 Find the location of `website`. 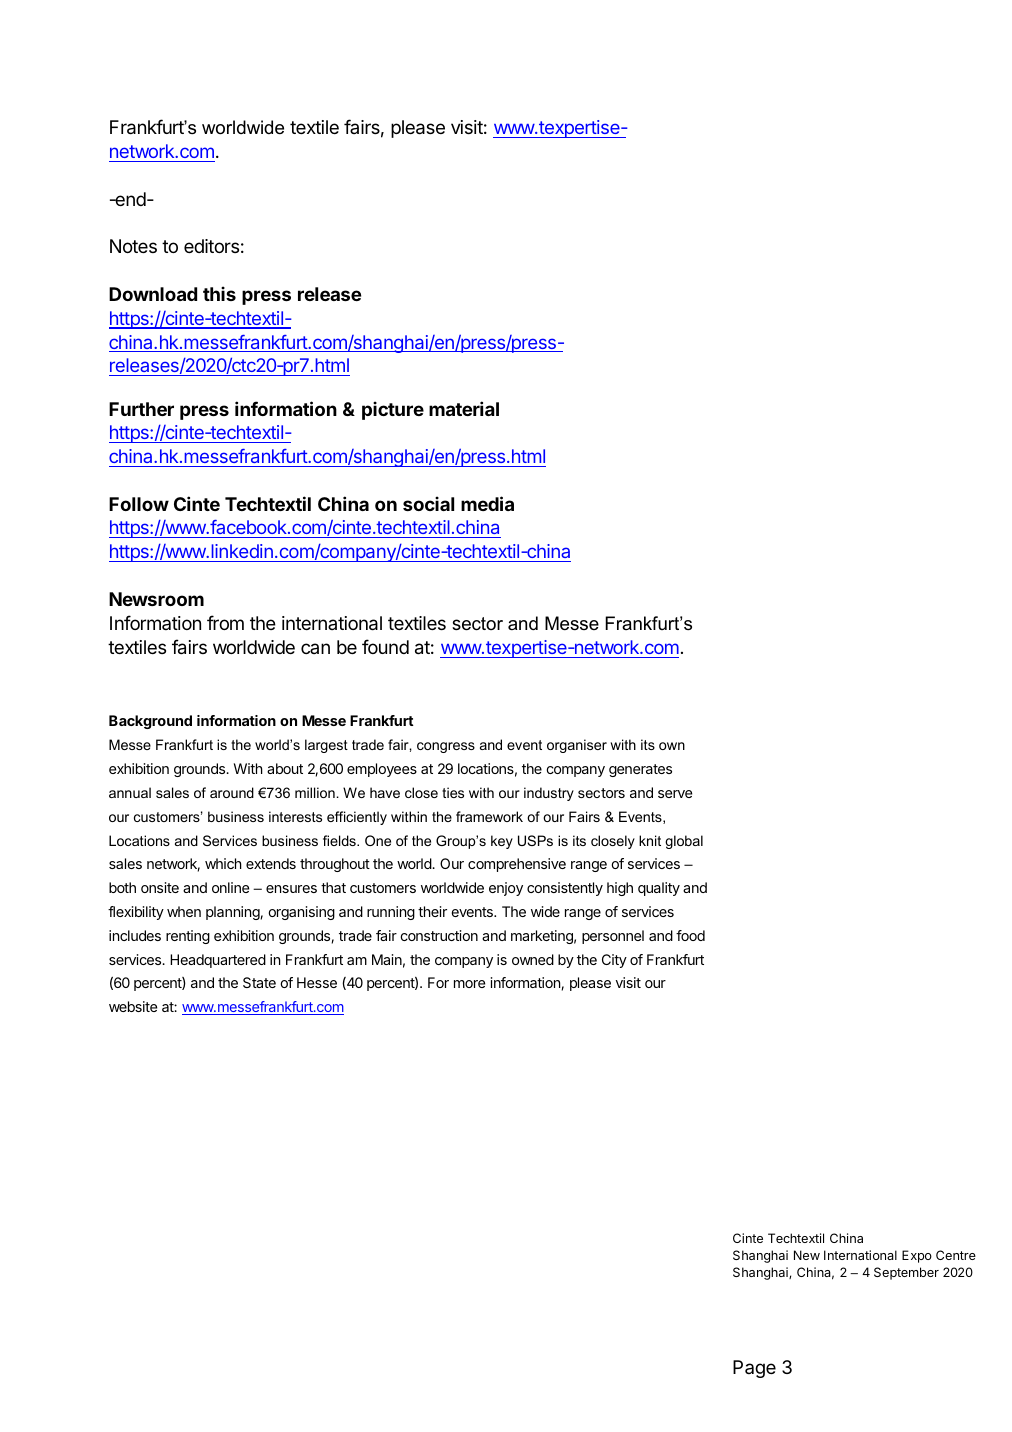

website is located at coordinates (133, 1006).
